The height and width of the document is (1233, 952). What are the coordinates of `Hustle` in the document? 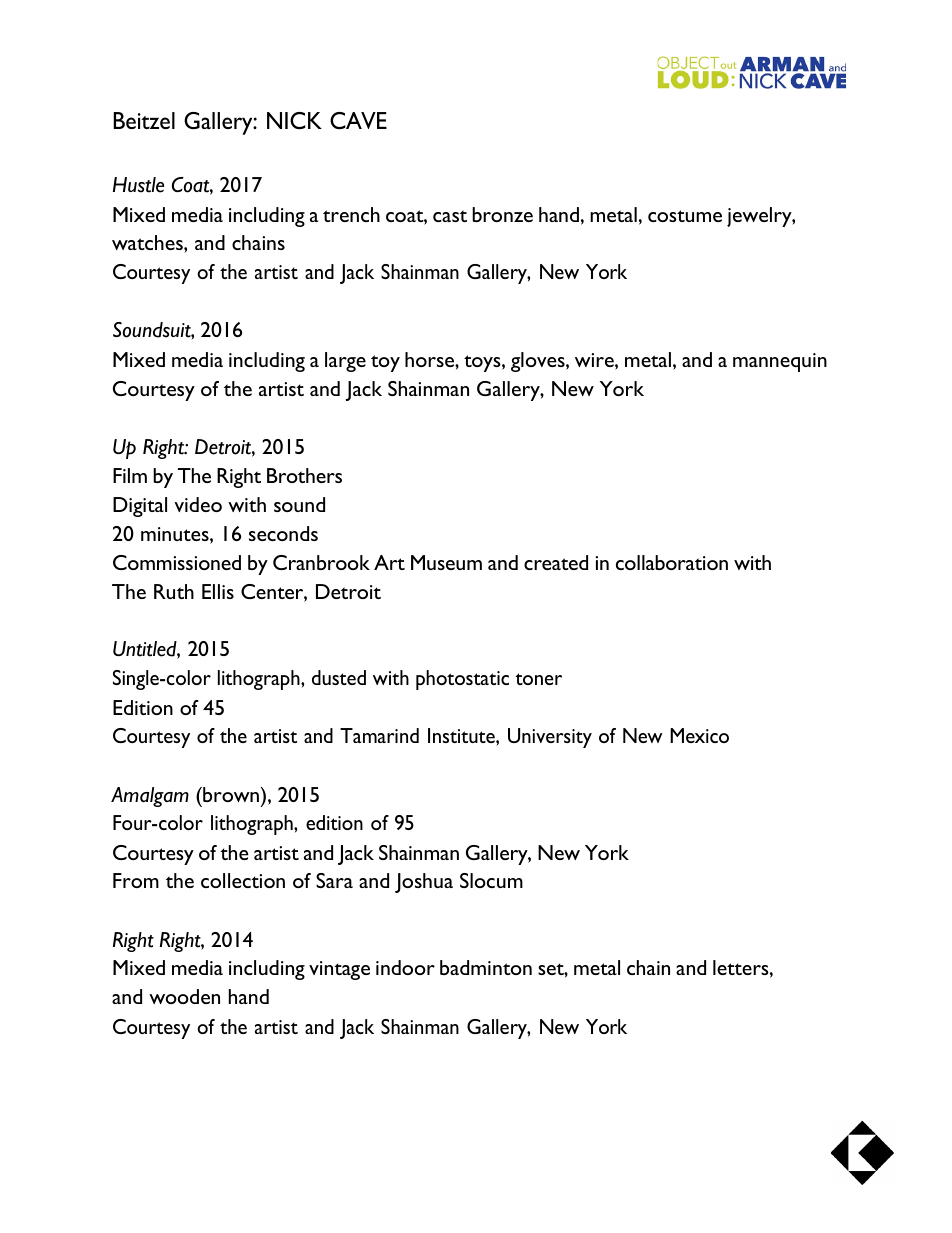 It's located at (138, 185).
